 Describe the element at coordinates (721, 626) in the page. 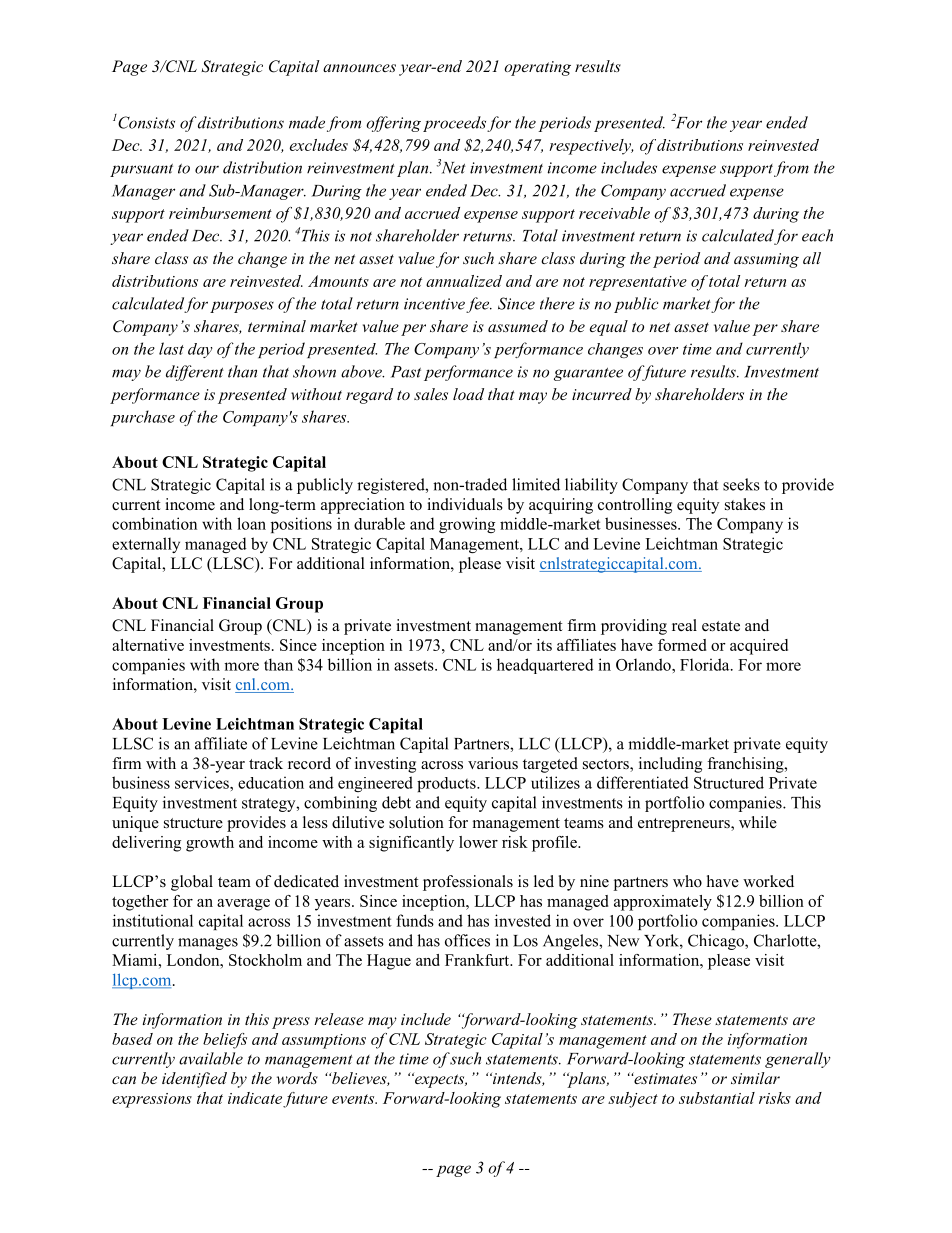

I see `estate` at that location.
